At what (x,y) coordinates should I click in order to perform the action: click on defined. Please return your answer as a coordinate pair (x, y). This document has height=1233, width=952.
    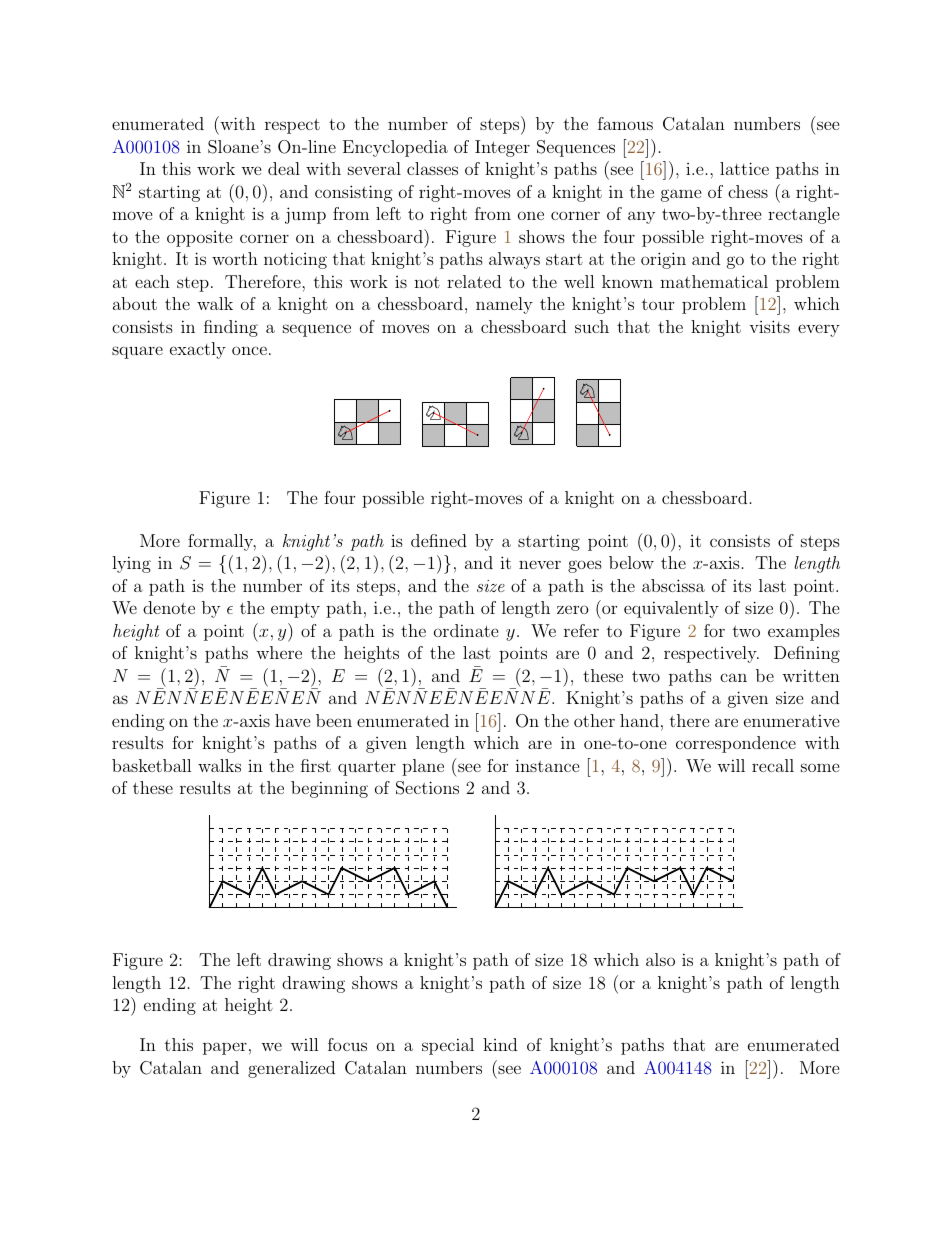
    Looking at the image, I should click on (439, 540).
